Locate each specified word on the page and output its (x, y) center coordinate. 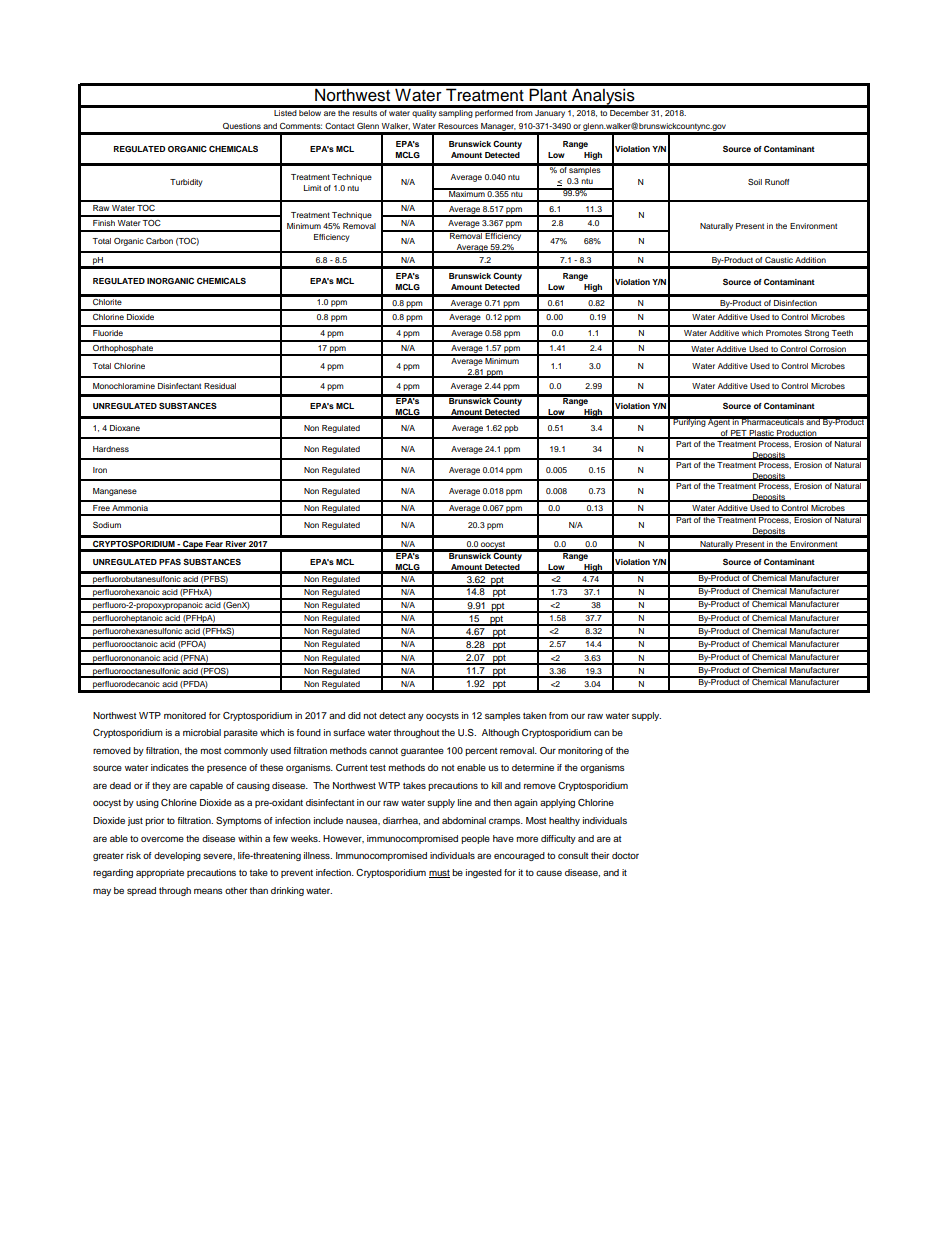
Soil (755, 182)
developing (177, 856)
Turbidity (186, 183)
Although (500, 733)
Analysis (603, 98)
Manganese (115, 492)
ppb (511, 429)
